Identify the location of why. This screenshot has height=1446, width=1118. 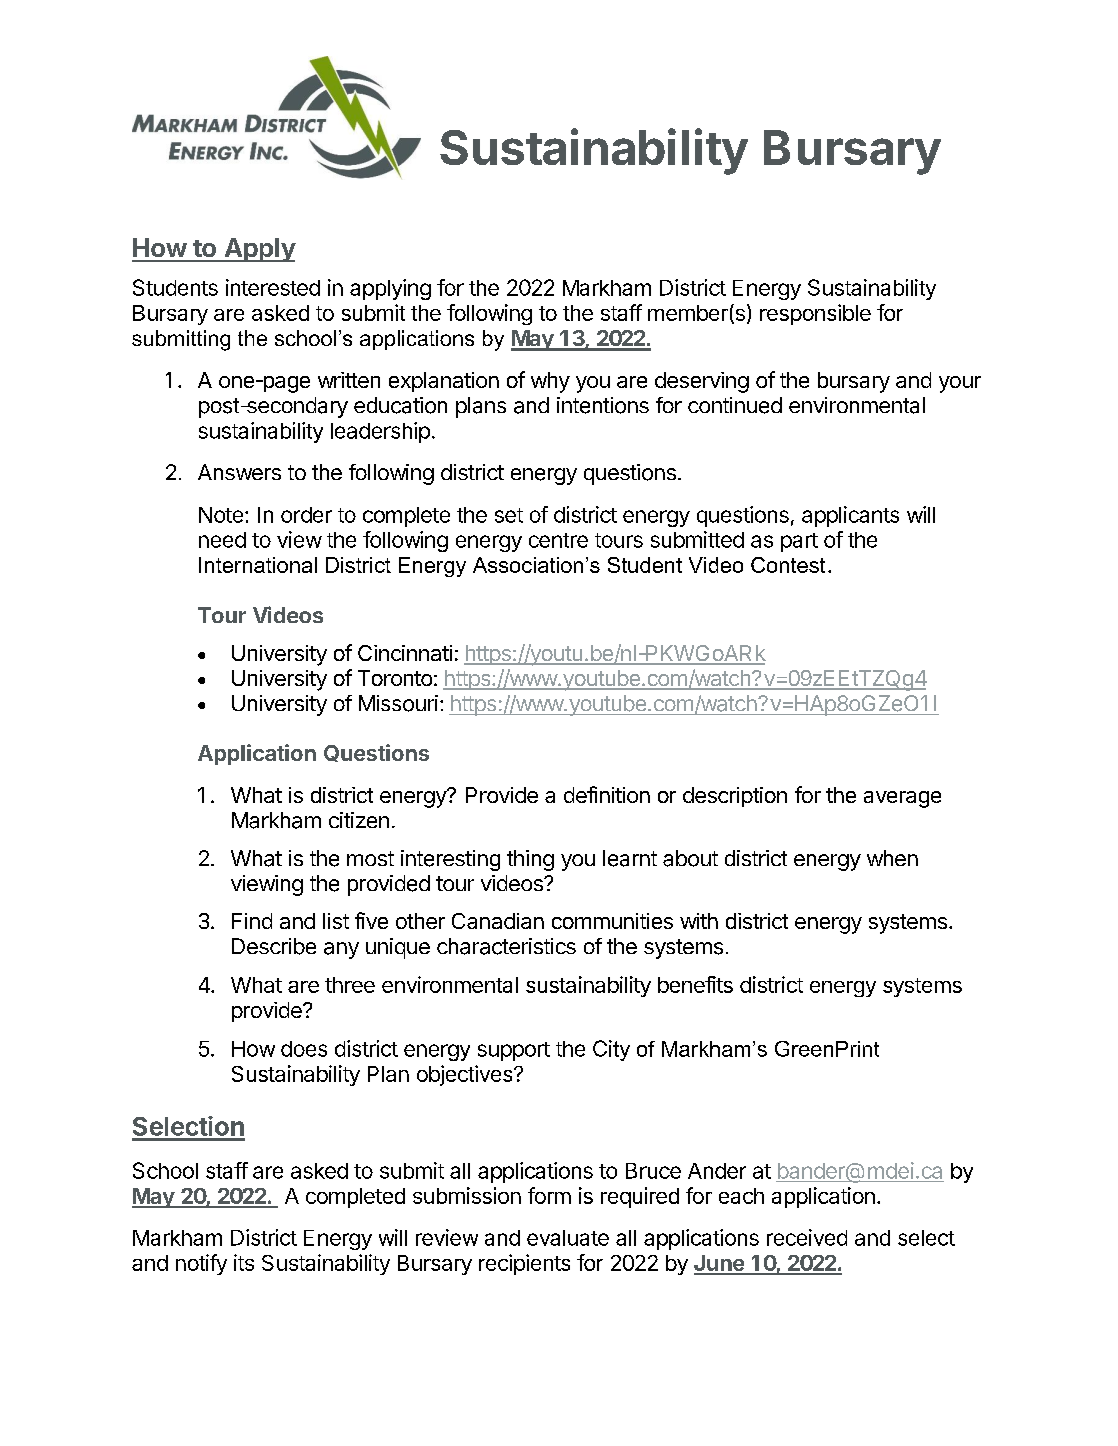
(550, 382).
